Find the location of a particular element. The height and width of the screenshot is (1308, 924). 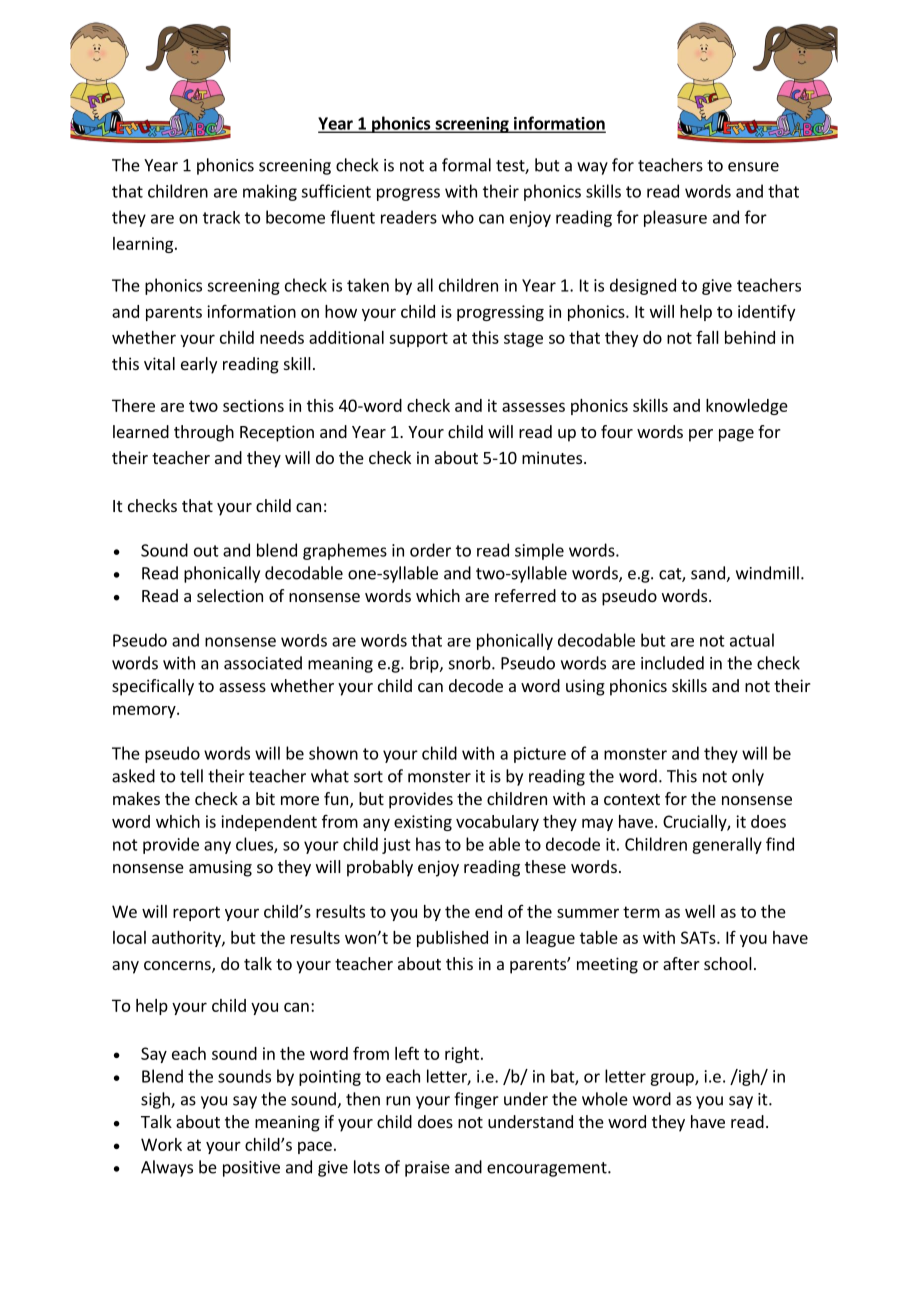

independent is located at coordinates (269, 823).
